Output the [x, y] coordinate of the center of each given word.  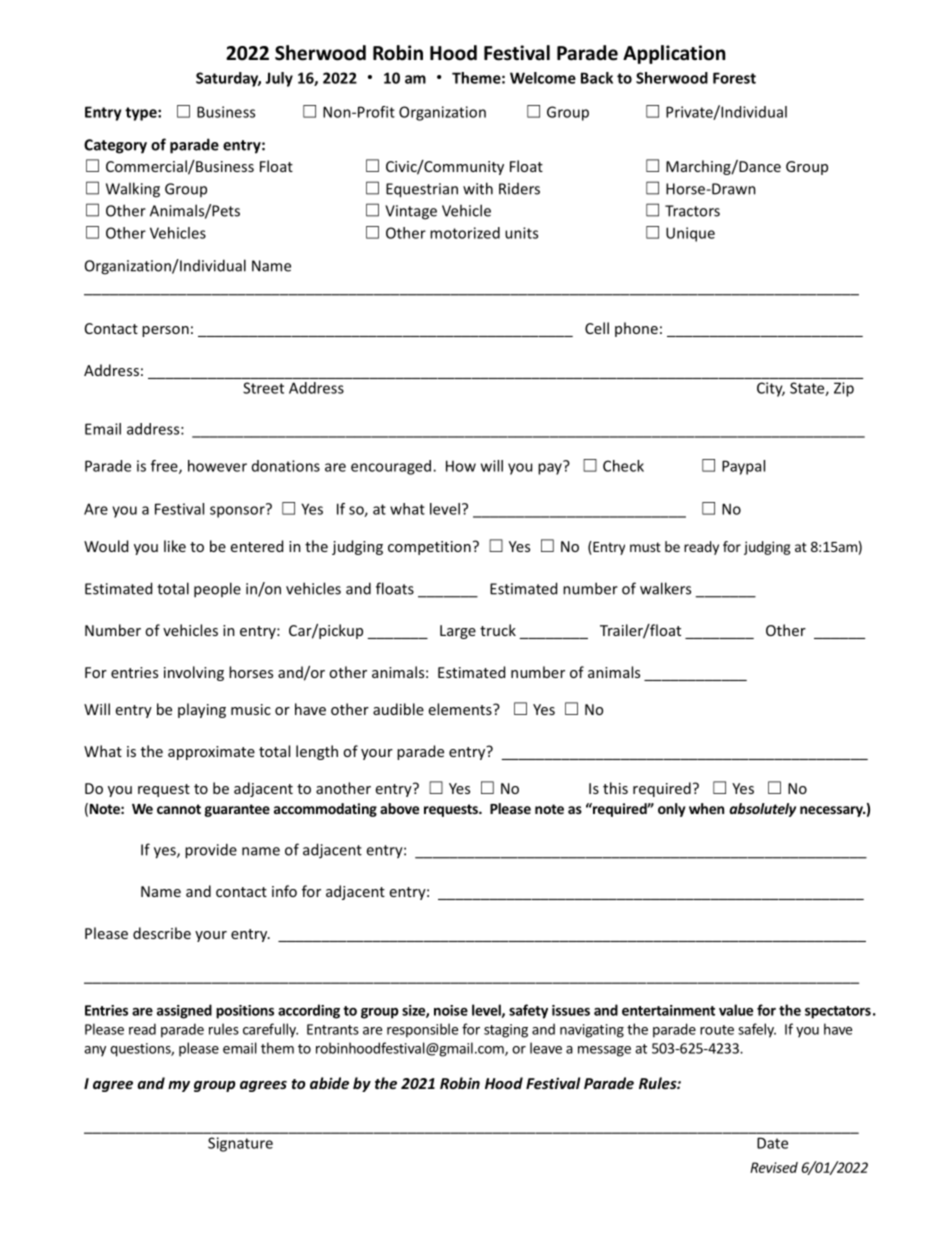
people [217, 590]
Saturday [228, 79]
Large [458, 632]
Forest [734, 78]
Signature [240, 1144]
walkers [665, 588]
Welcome [543, 78]
